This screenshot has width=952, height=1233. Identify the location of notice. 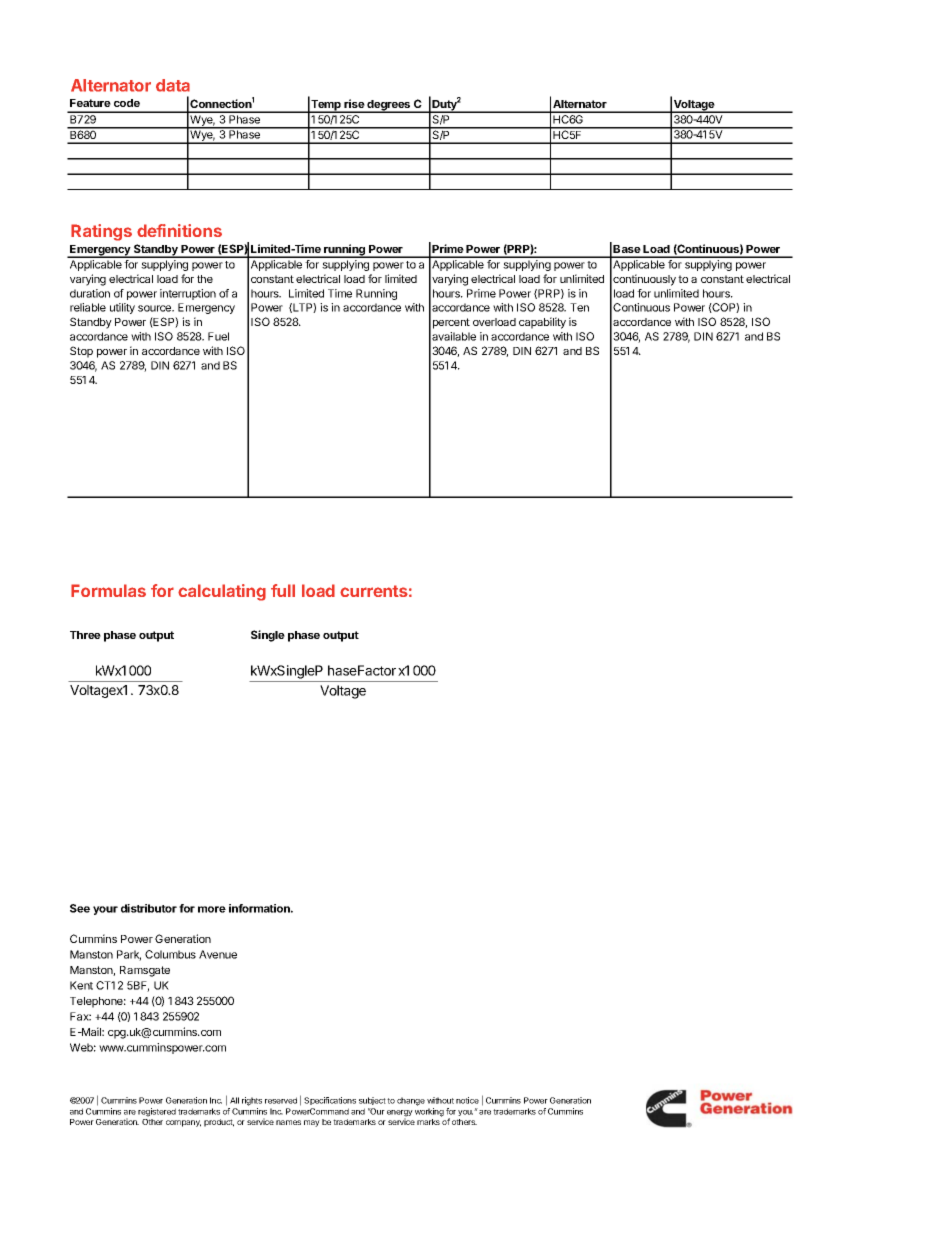
(467, 1100).
